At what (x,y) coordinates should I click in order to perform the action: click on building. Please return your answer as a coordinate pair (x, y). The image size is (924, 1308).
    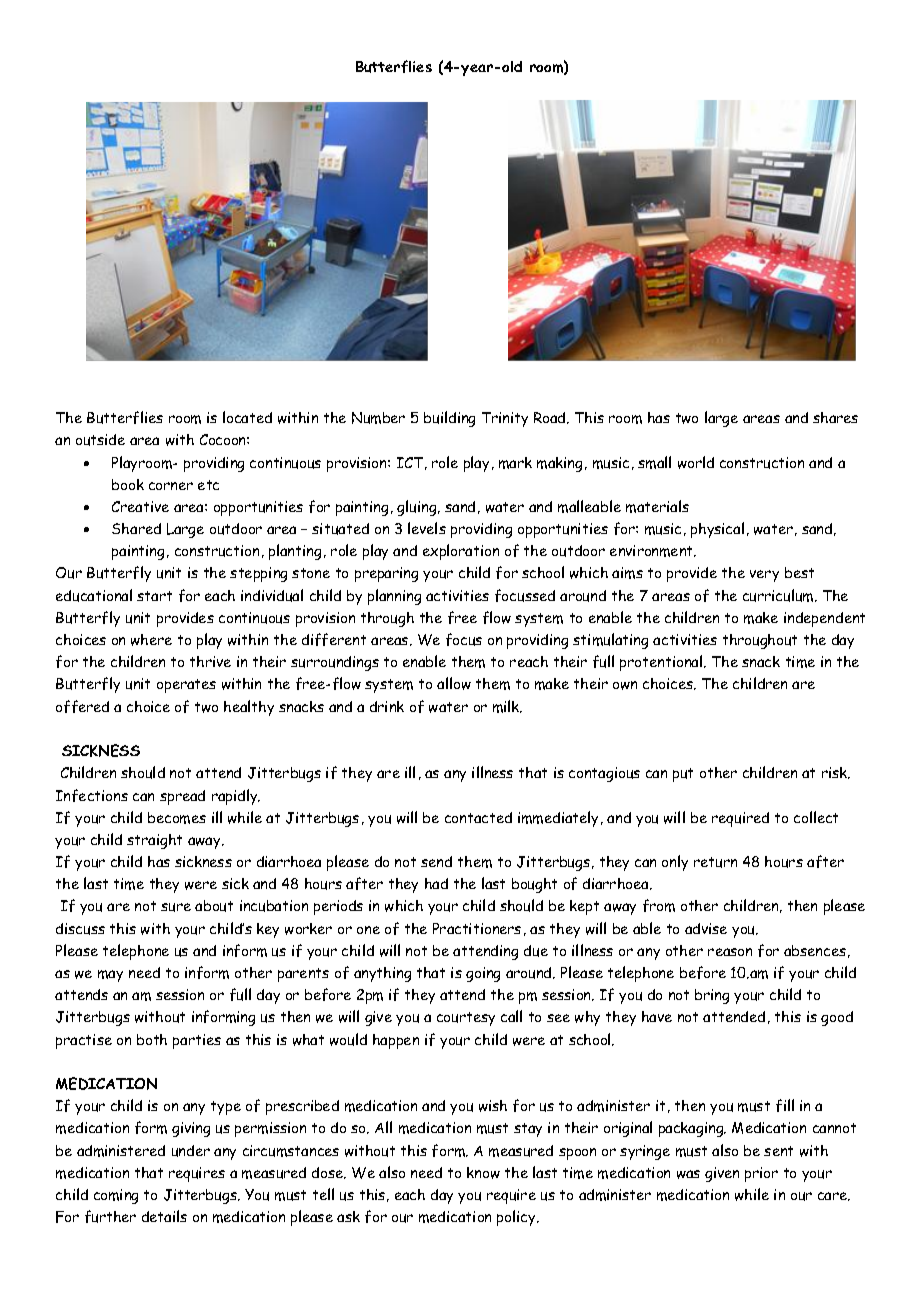
    Looking at the image, I should click on (449, 419).
